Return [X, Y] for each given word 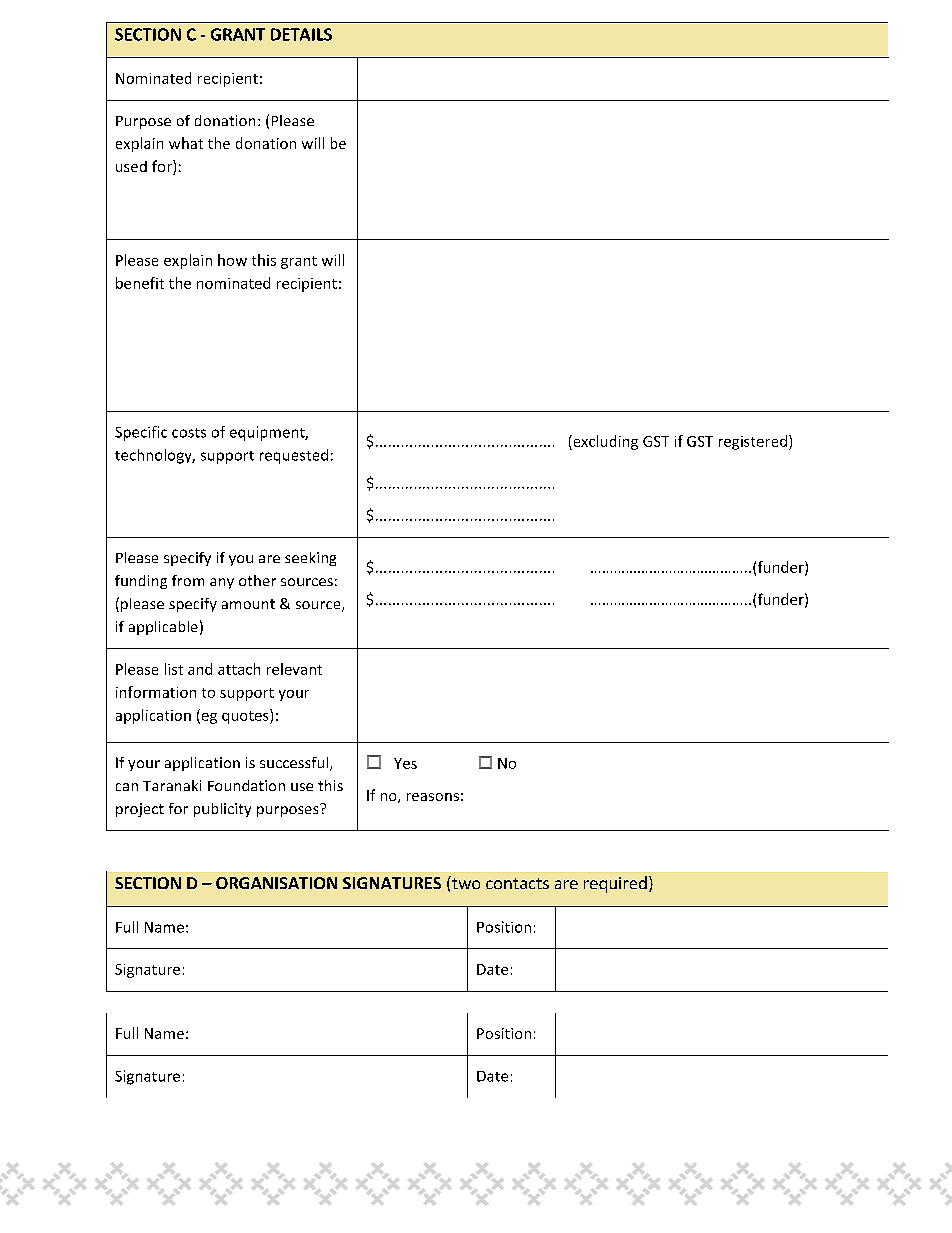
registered [753, 442]
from [188, 580]
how [232, 260]
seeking [310, 559]
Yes [405, 763]
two [465, 882]
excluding [604, 442]
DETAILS [301, 34]
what [186, 143]
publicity [222, 810]
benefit [140, 283]
